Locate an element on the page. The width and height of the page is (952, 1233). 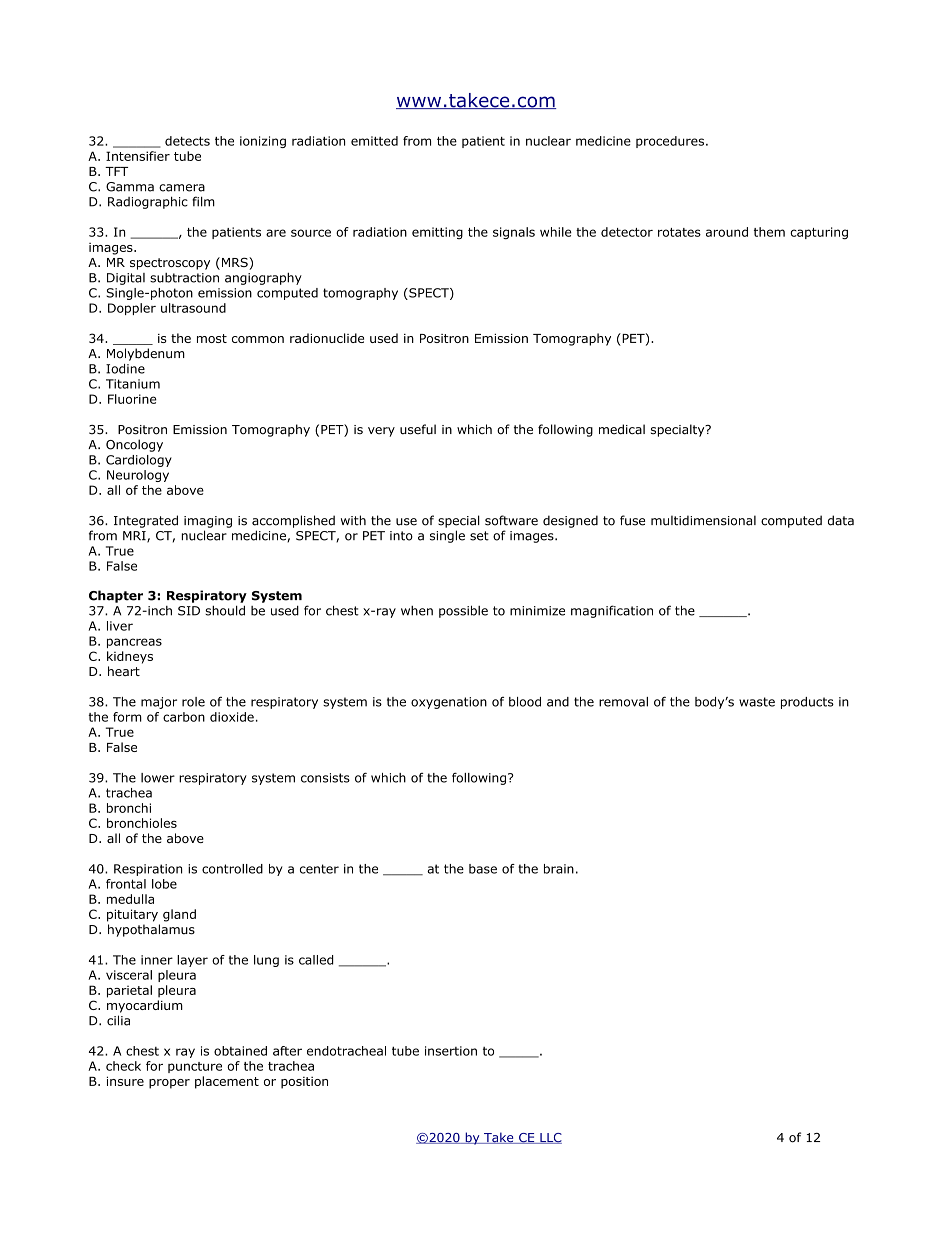
camera is located at coordinates (182, 188).
